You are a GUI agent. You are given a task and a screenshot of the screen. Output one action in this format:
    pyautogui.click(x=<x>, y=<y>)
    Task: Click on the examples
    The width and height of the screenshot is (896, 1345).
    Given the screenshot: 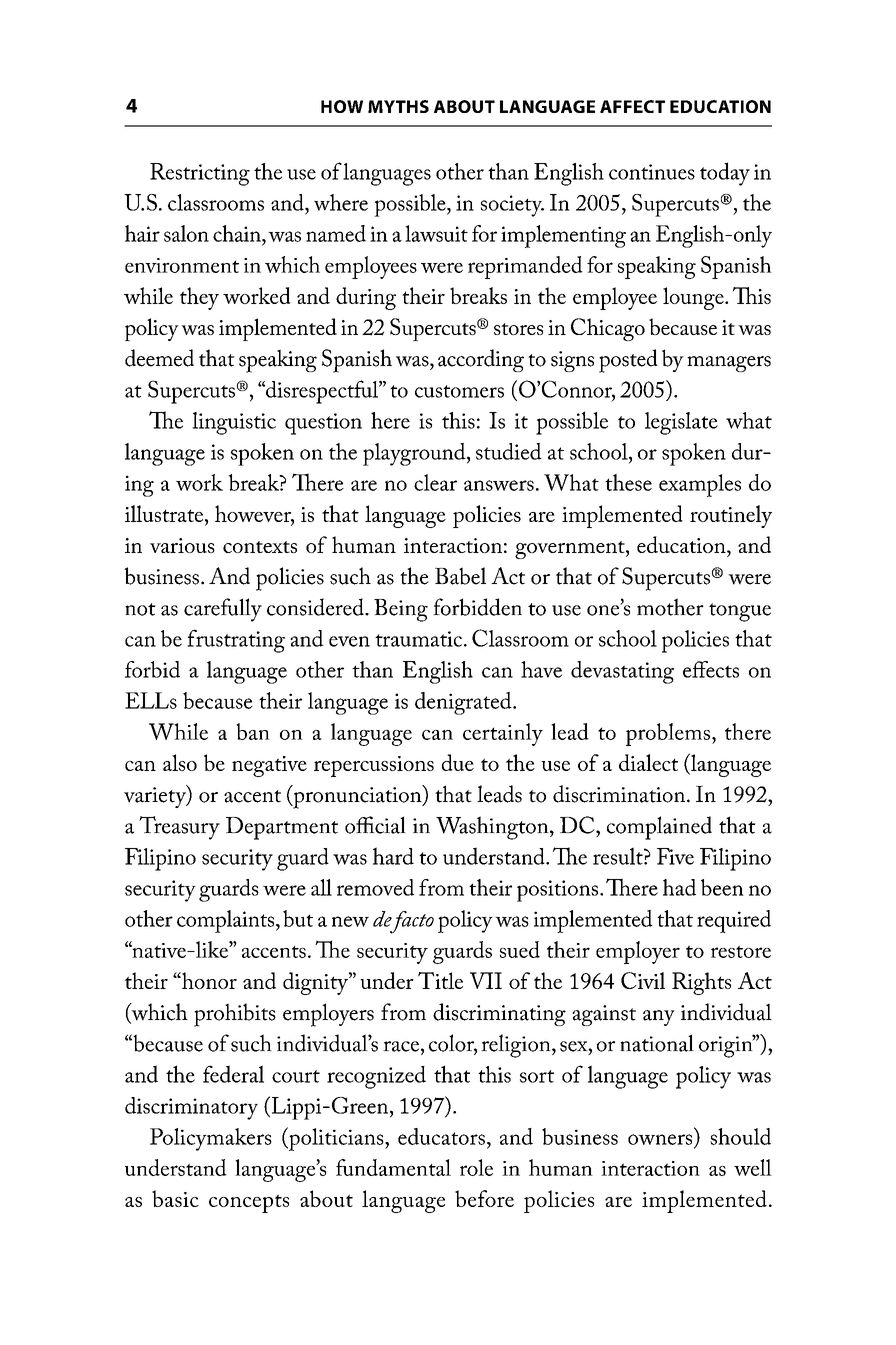 What is the action you would take?
    pyautogui.click(x=700, y=485)
